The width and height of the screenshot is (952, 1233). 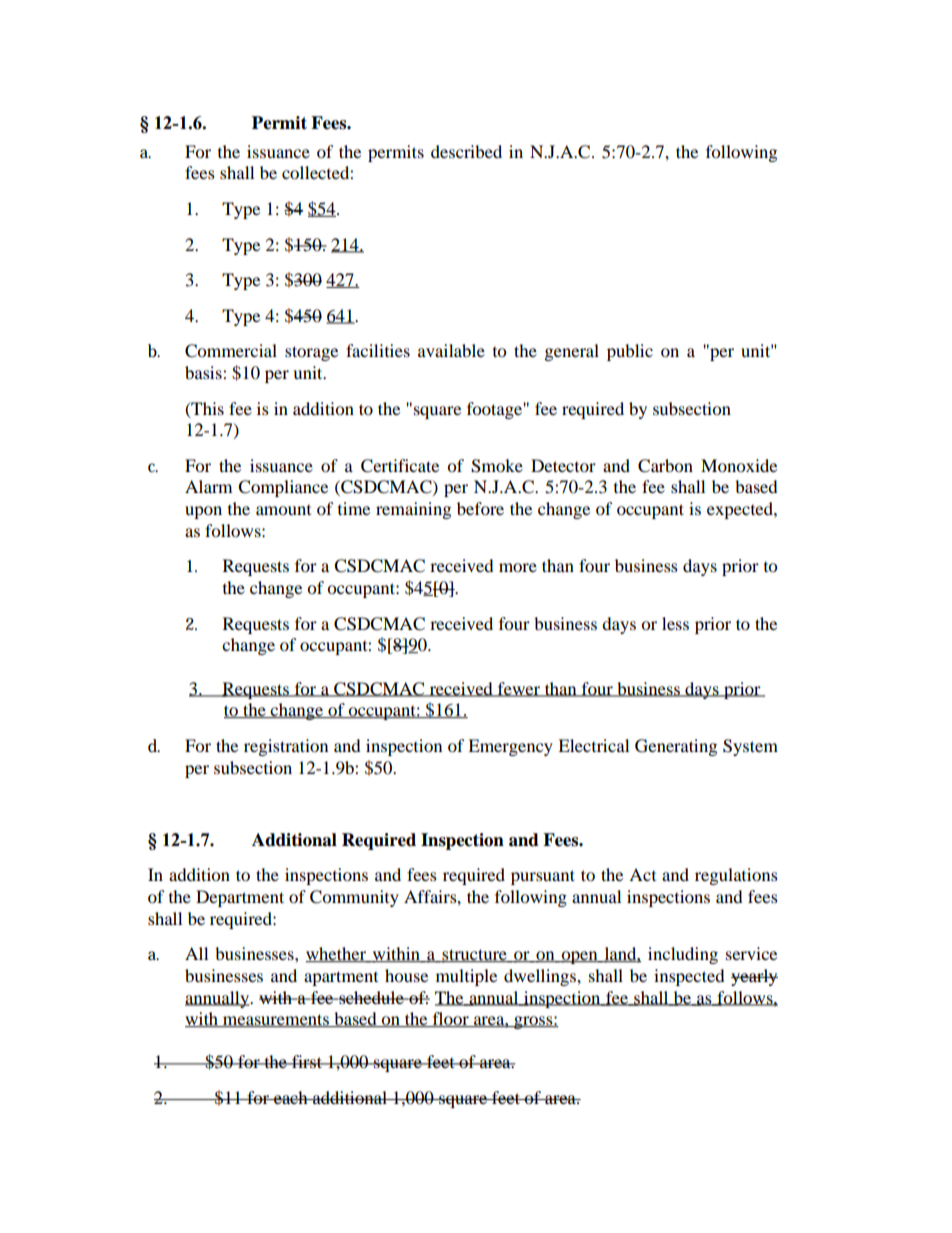 What do you see at coordinates (283, 510) in the screenshot?
I see `amount` at bounding box center [283, 510].
